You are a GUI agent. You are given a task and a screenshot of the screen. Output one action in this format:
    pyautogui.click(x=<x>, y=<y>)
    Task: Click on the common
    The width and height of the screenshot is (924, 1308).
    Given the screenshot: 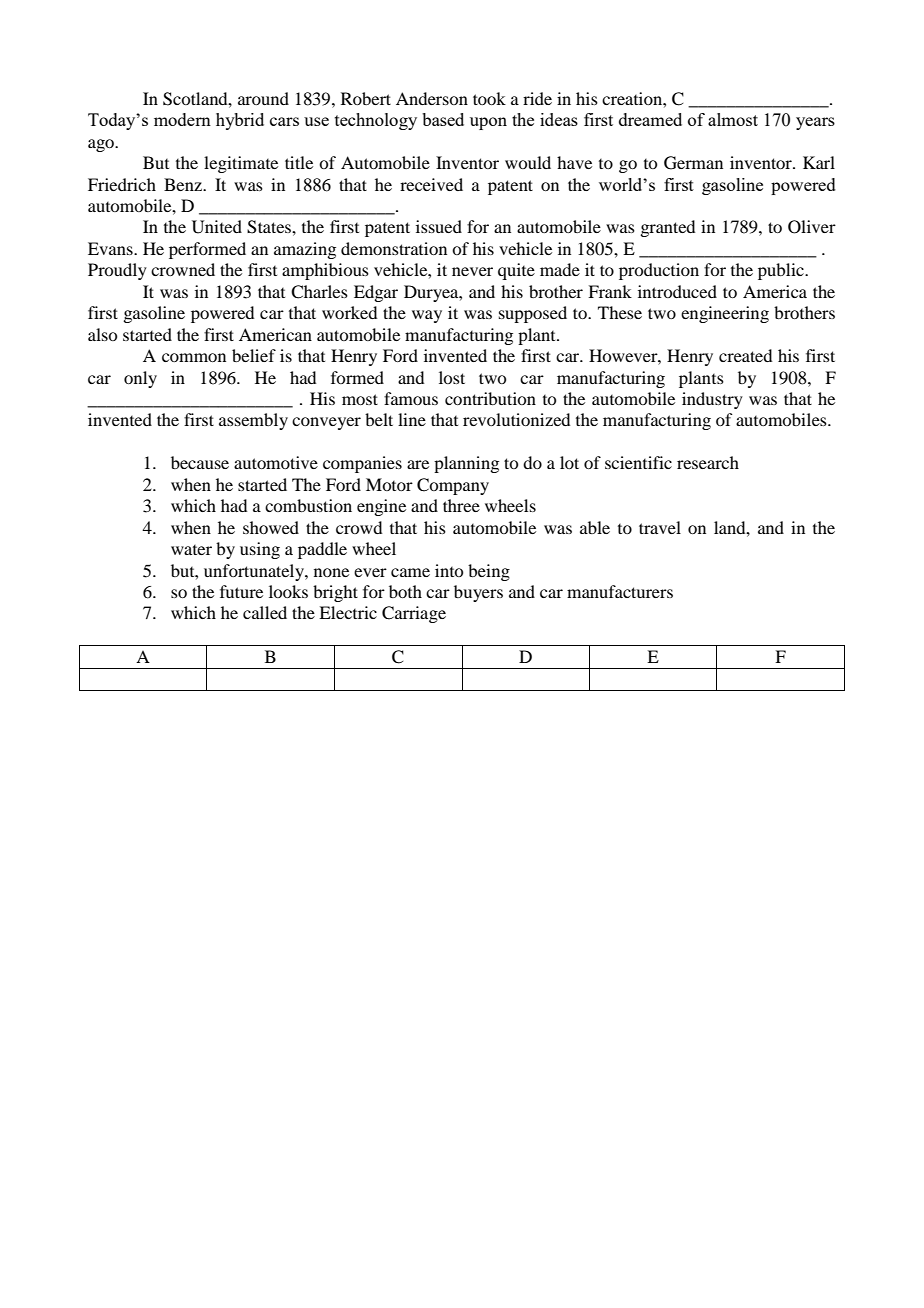 What is the action you would take?
    pyautogui.click(x=194, y=357)
